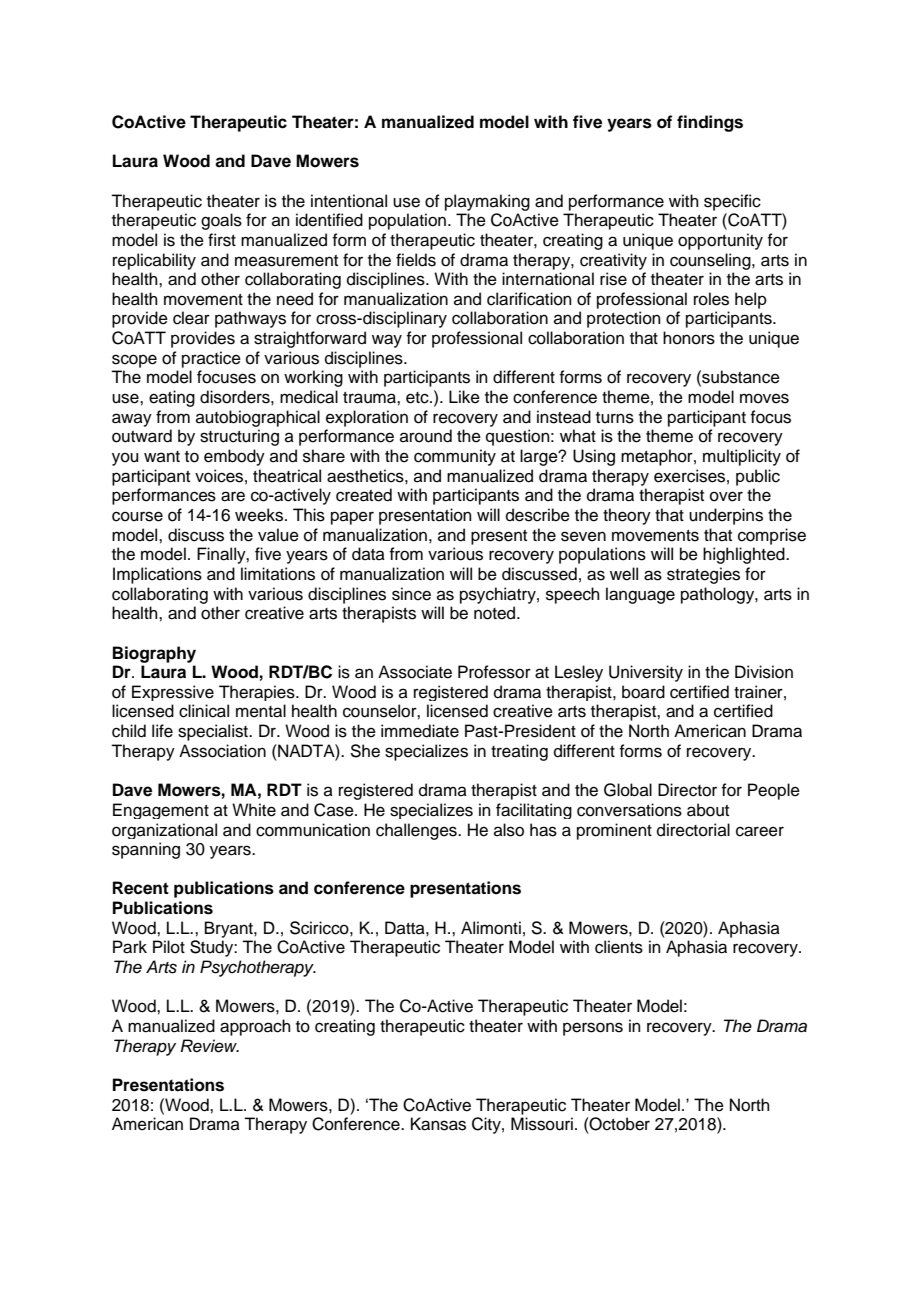  I want to click on Biography, so click(154, 654).
